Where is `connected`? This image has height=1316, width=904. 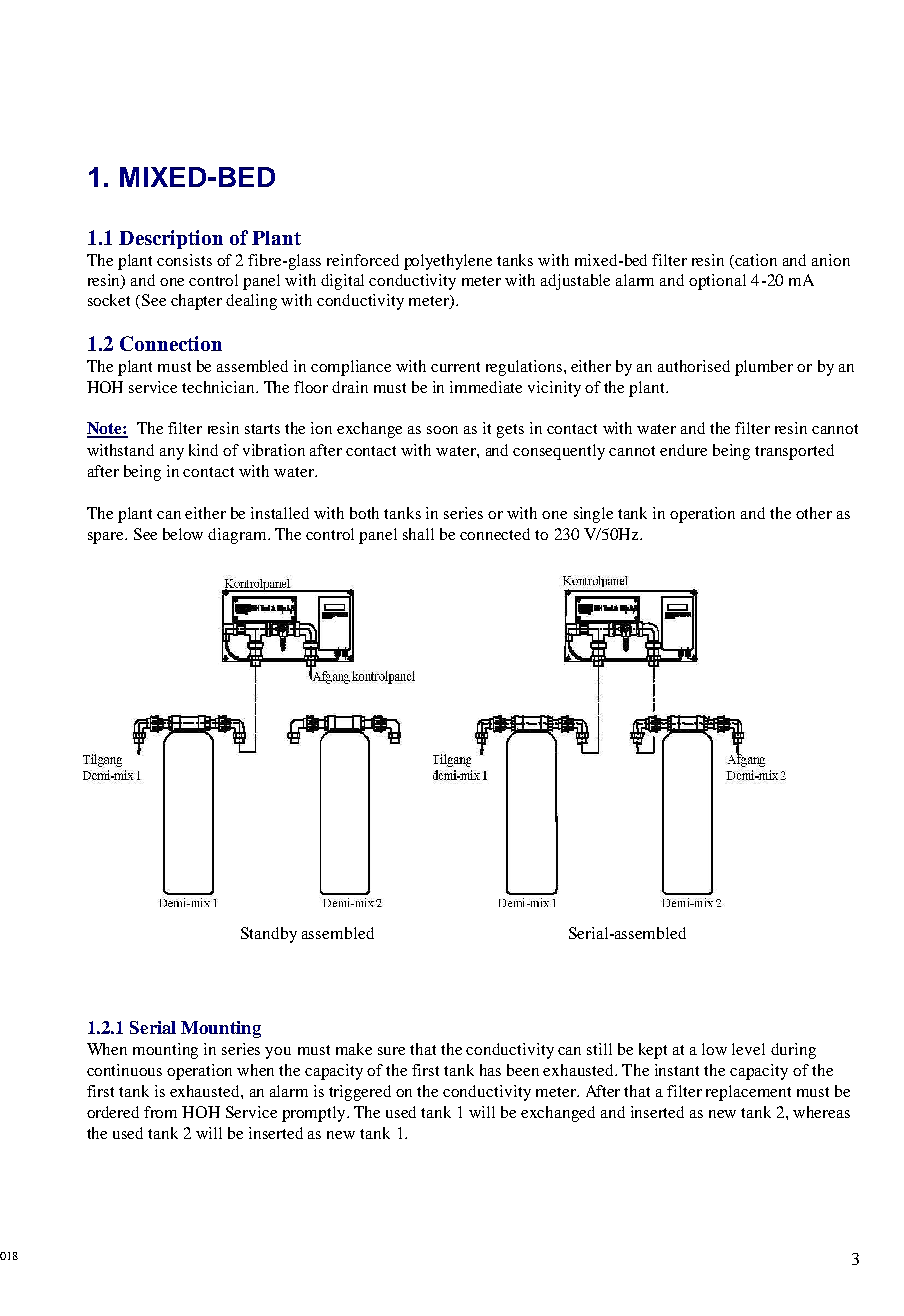
connected is located at coordinates (495, 534).
